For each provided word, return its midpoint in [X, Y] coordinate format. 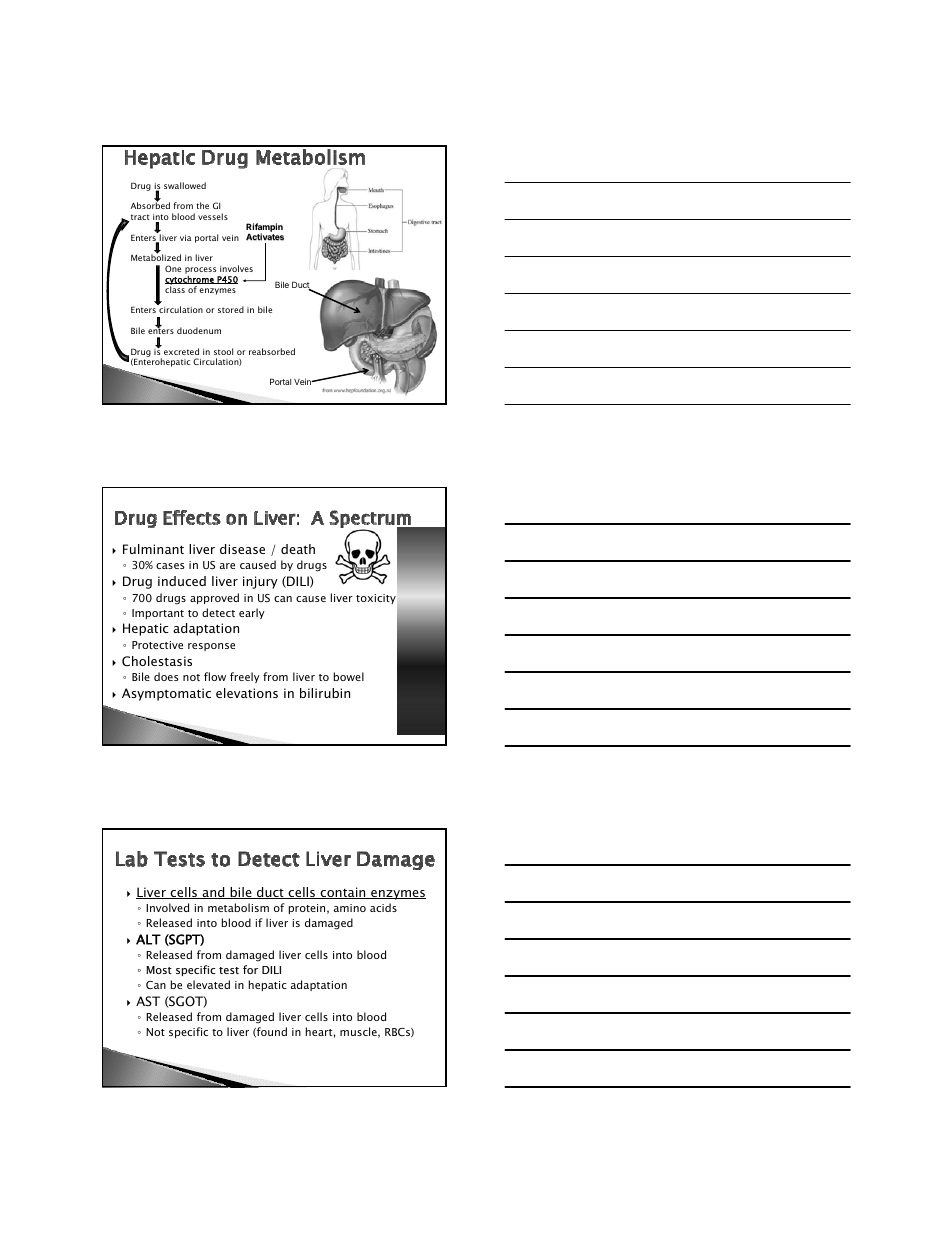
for [250, 969]
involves [236, 268]
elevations [247, 693]
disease [242, 549]
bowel [349, 676]
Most [159, 970]
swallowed [185, 185]
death [298, 549]
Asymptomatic [166, 694]
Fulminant [153, 549]
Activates [265, 238]
